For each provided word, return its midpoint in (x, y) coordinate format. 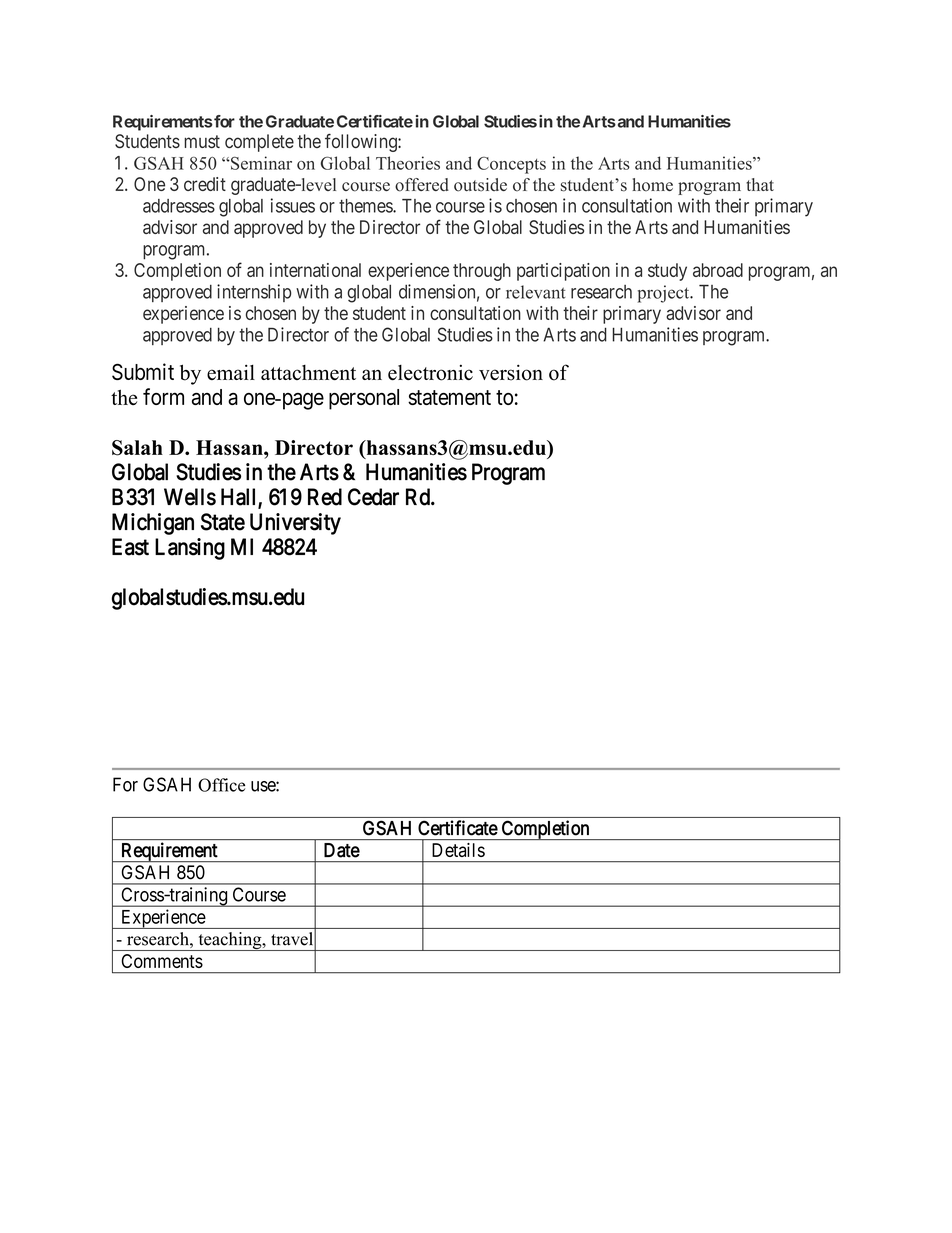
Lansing (190, 549)
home (652, 185)
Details (458, 850)
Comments (162, 961)
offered (422, 185)
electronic (430, 373)
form (163, 396)
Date (342, 850)
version (511, 372)
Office (221, 785)
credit (205, 184)
